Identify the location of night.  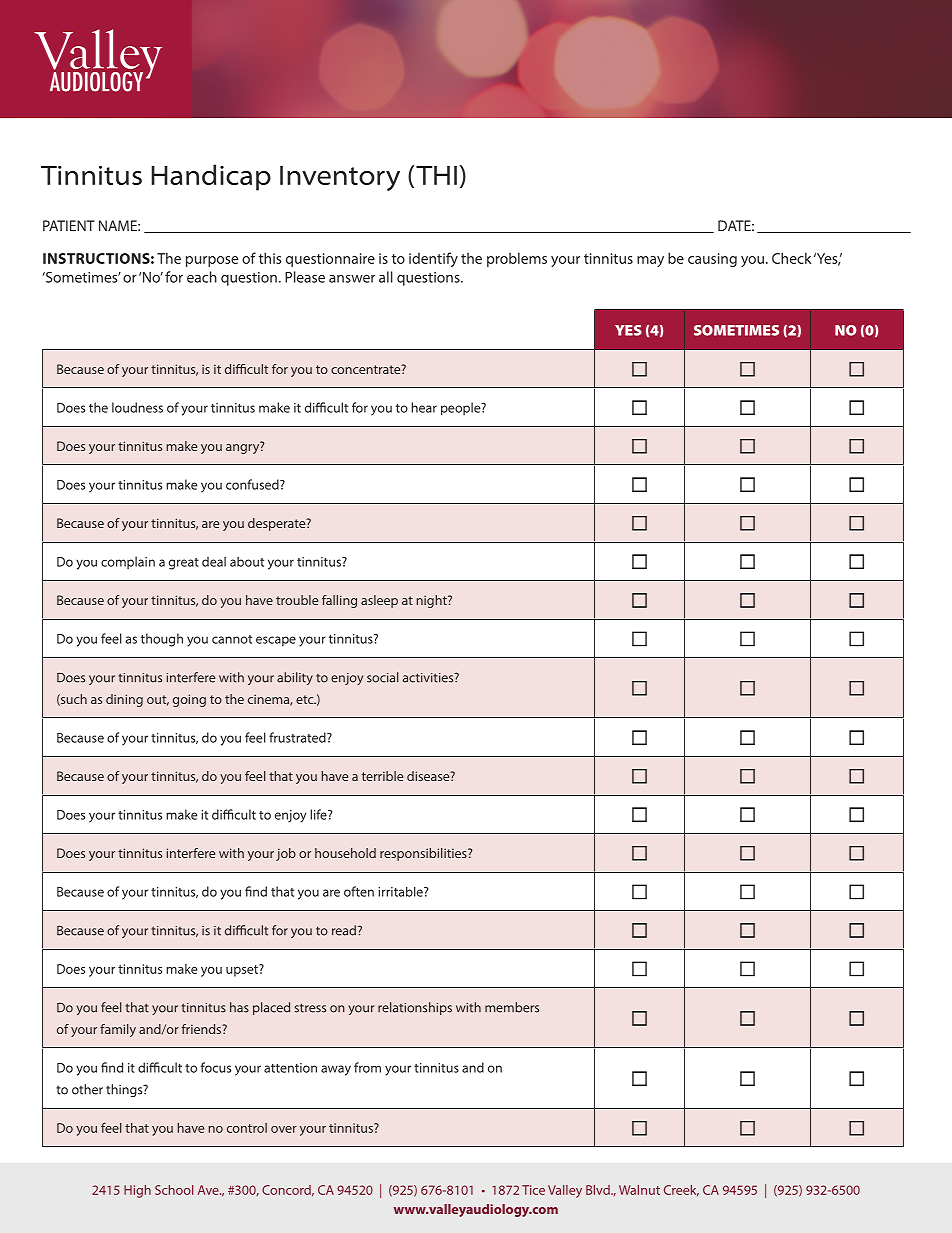
(433, 601).
